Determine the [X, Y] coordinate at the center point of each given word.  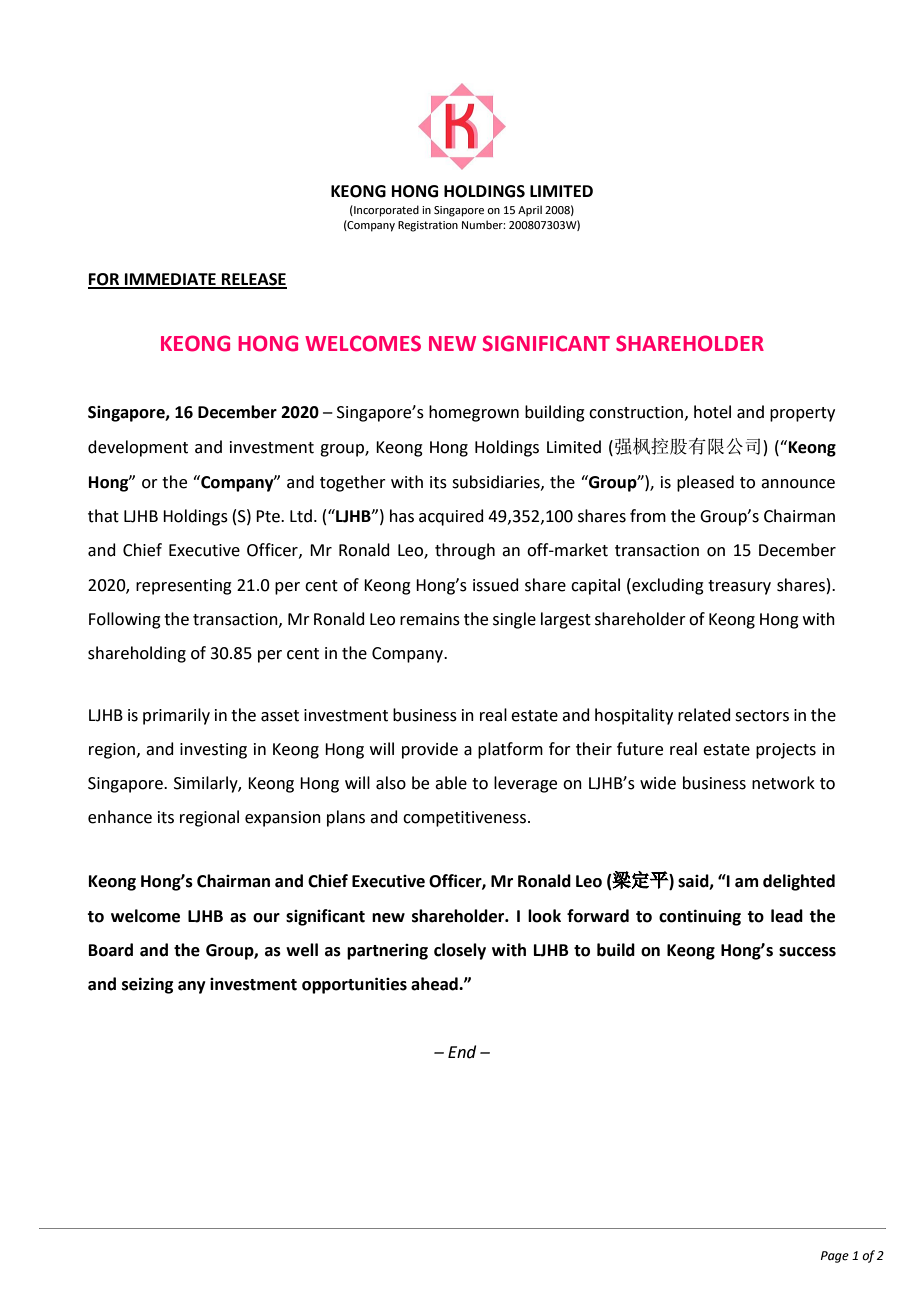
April [530, 211]
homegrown [474, 413]
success [807, 952]
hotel [712, 412]
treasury [739, 587]
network [783, 783]
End [462, 1052]
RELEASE [253, 280]
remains [430, 619]
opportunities [354, 985]
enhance [120, 817]
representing [184, 587]
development [138, 448]
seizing [147, 985]
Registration [428, 226]
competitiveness [466, 819]
